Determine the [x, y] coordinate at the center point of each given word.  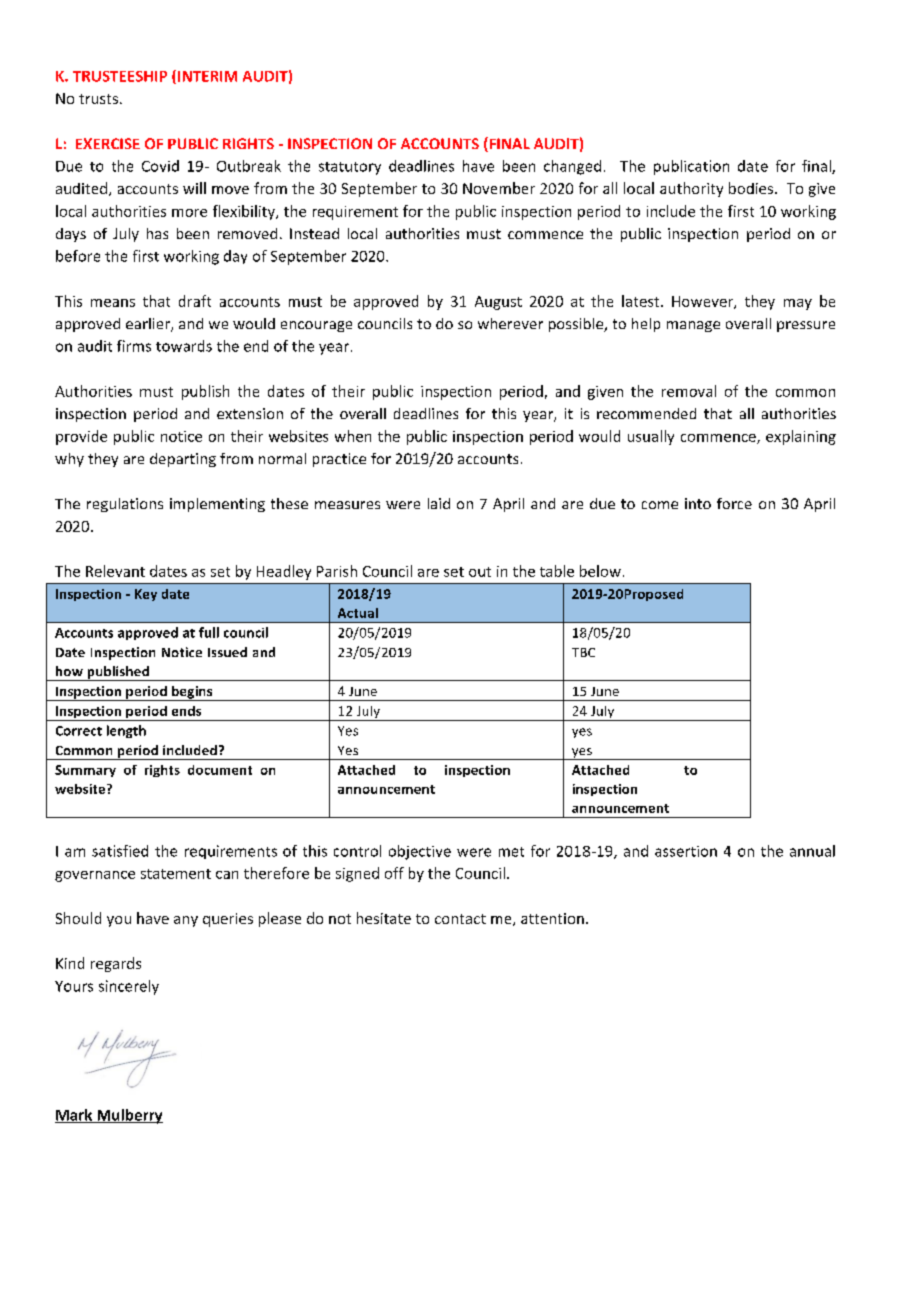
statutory [350, 168]
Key [146, 595]
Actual [358, 613]
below [600, 571]
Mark [75, 1116]
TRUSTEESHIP [120, 76]
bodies [752, 188]
